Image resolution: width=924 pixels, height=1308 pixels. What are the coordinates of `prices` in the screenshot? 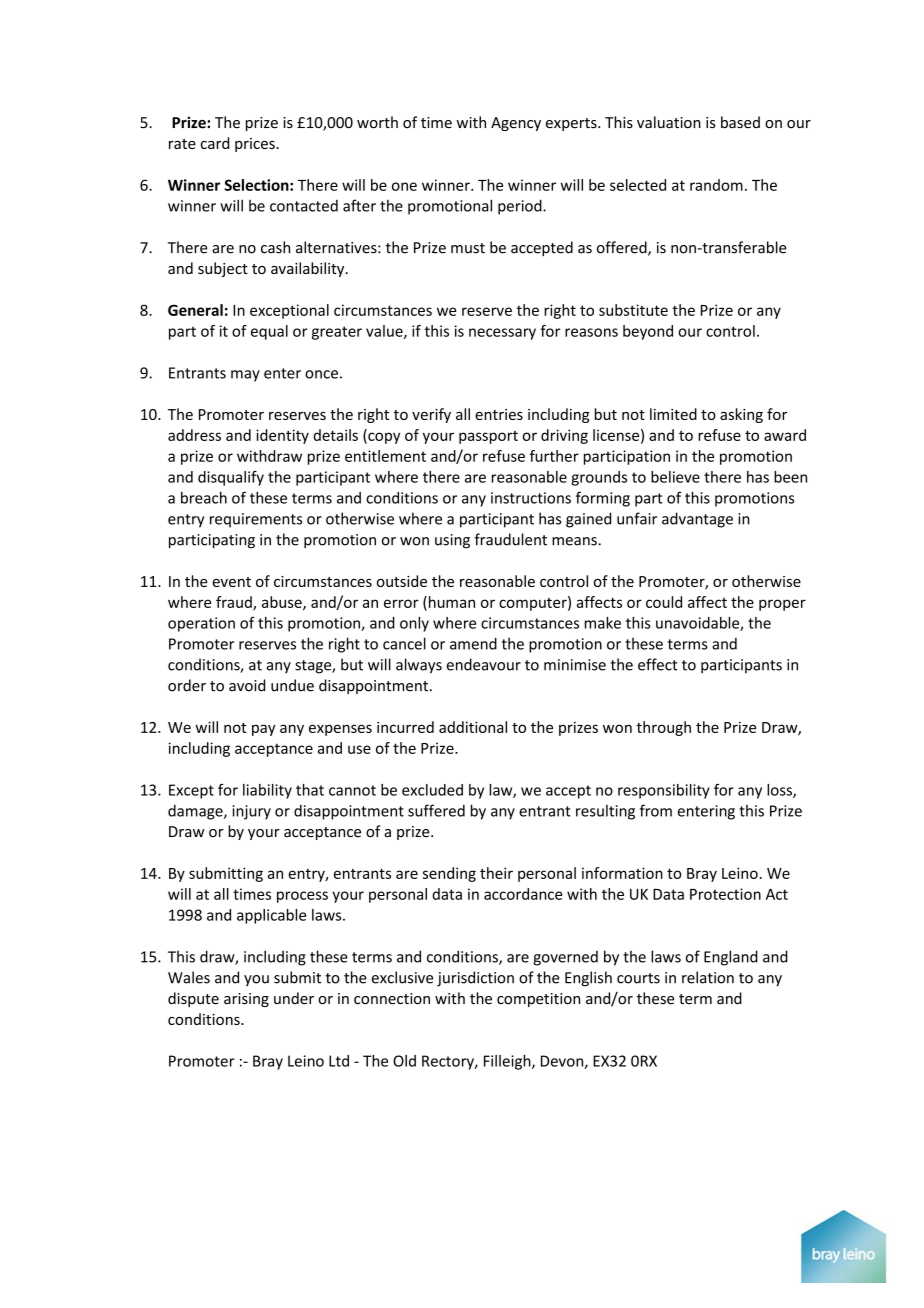 It's located at (256, 145).
